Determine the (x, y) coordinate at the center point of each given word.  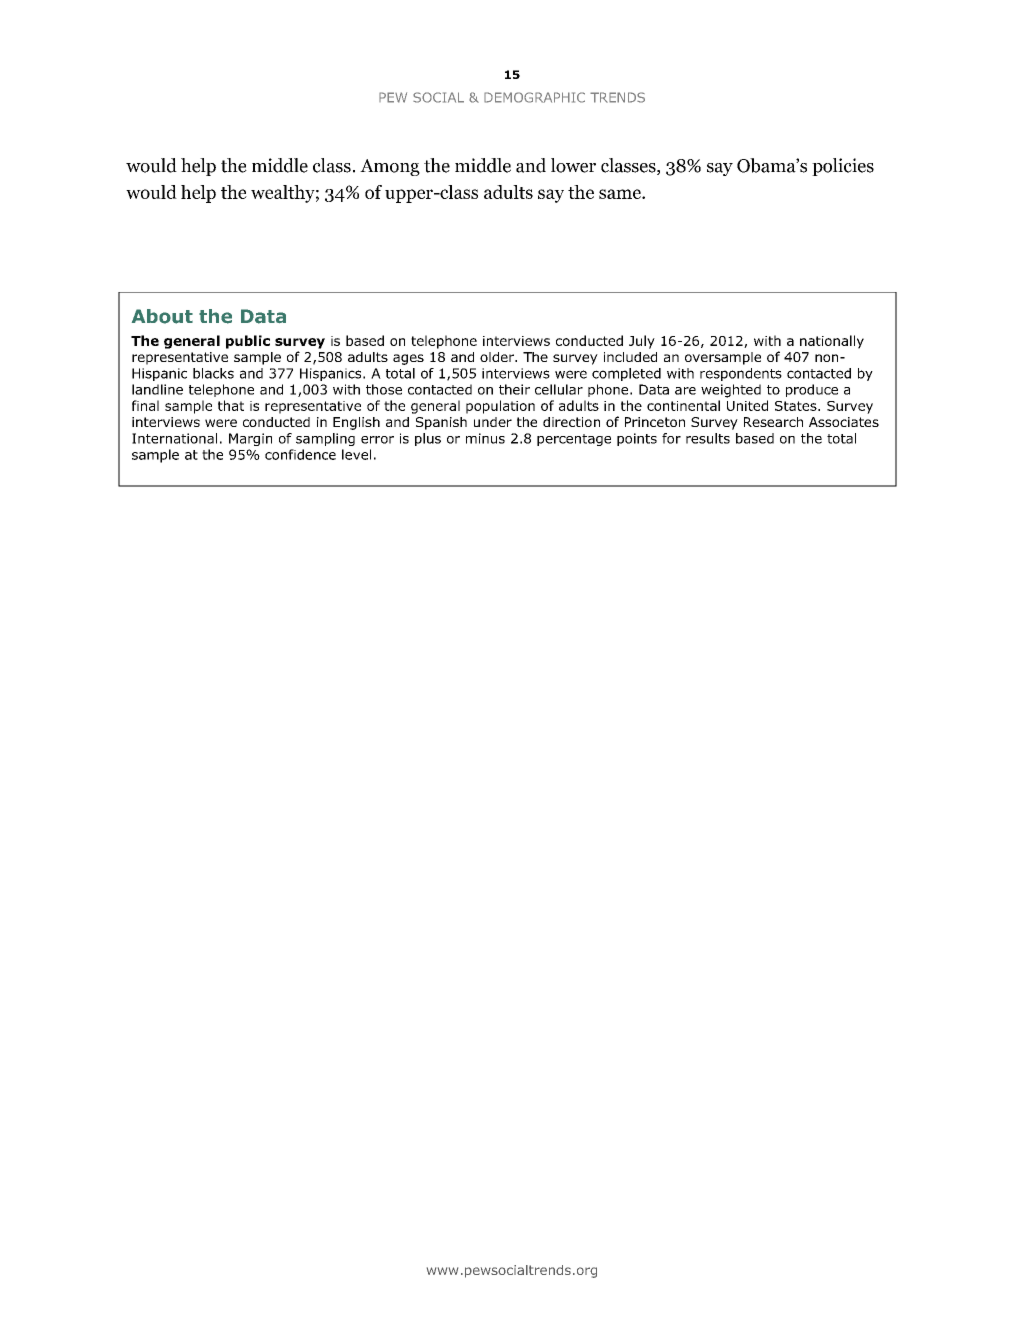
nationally (832, 342)
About (162, 316)
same (621, 194)
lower (573, 165)
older (498, 357)
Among (390, 167)
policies (843, 167)
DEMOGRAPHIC (534, 97)
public (248, 342)
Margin (250, 439)
